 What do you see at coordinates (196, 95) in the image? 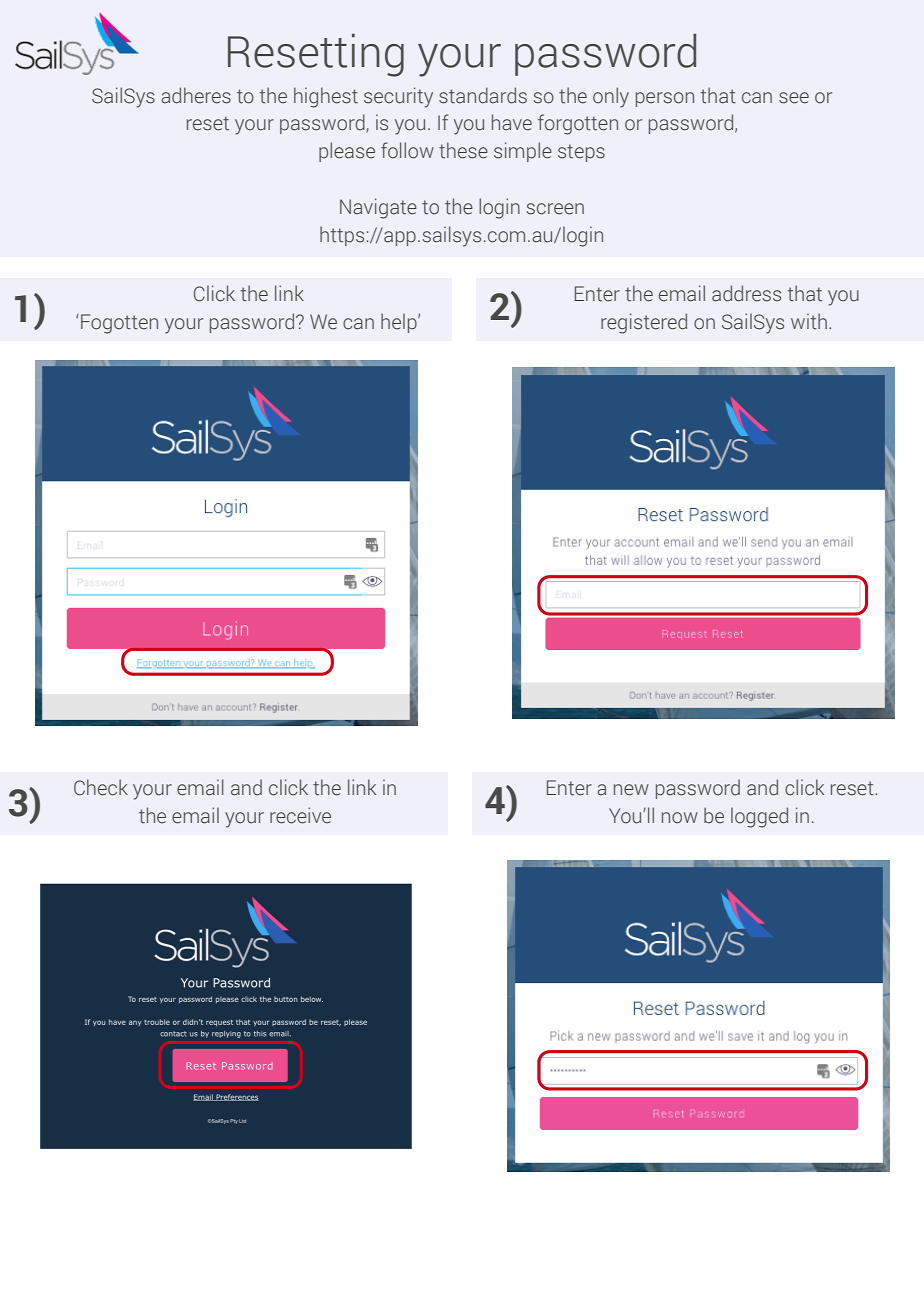
I see `adheres` at bounding box center [196, 95].
